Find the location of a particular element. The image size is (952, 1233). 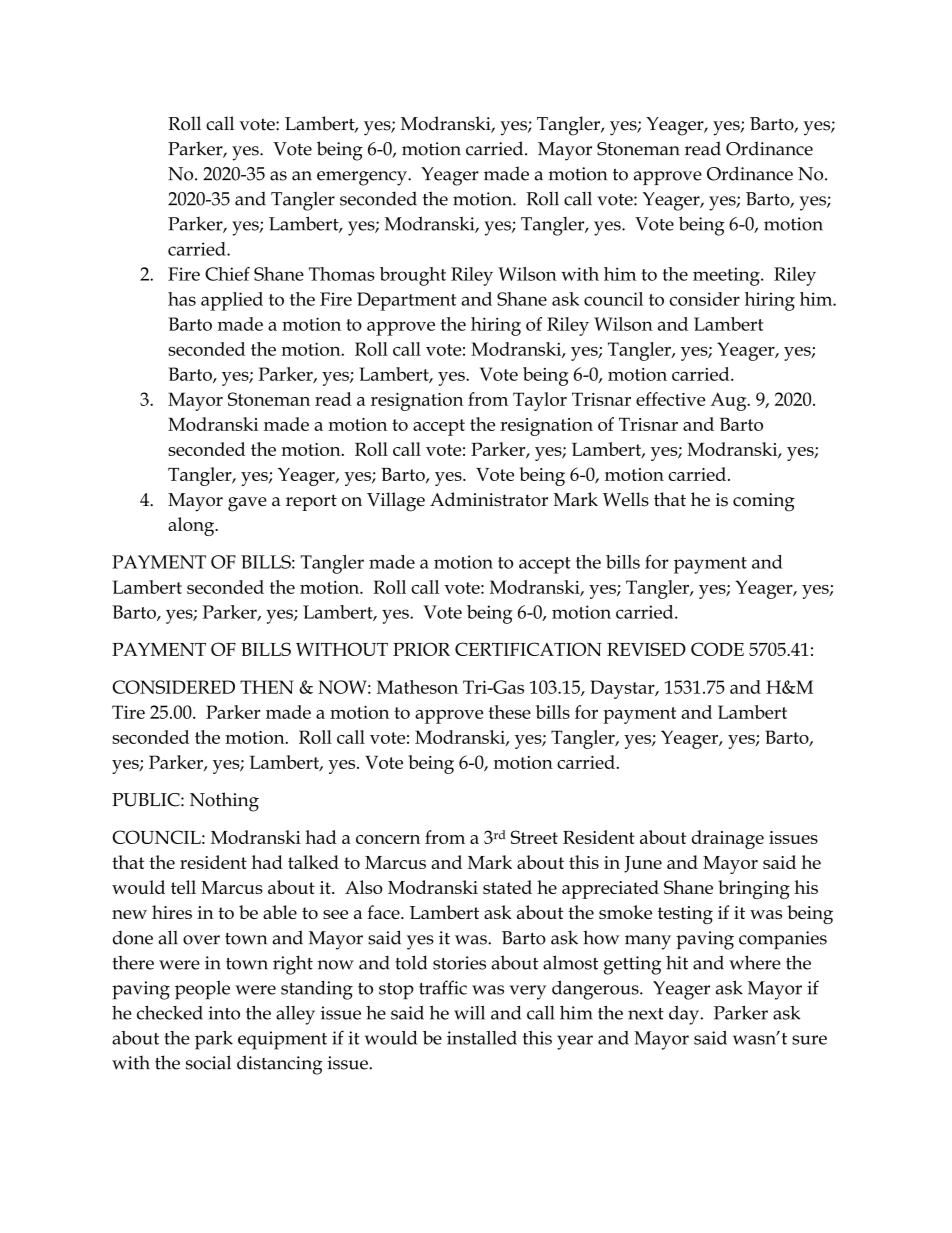

Taylor is located at coordinates (540, 401).
